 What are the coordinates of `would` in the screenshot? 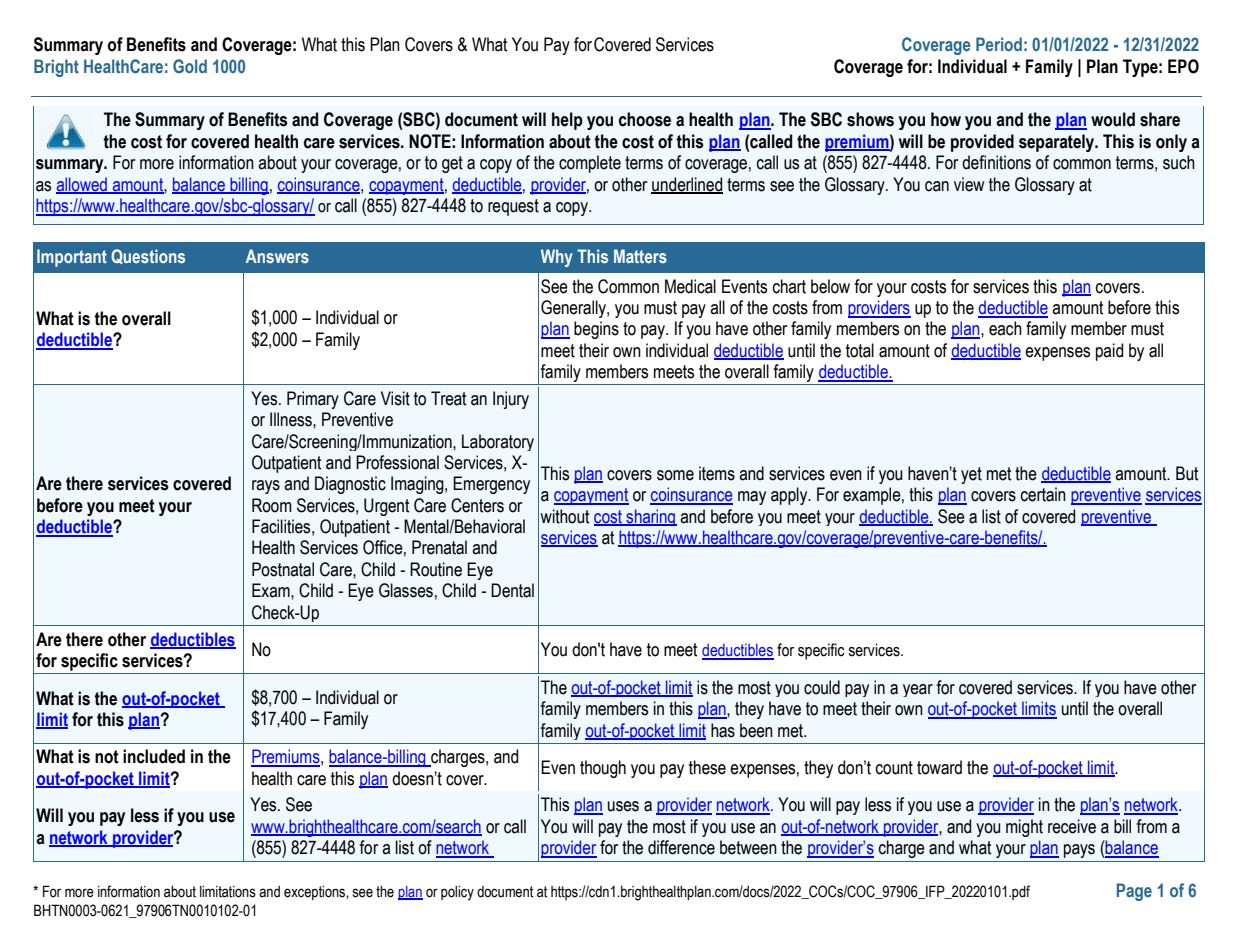 It's located at (1113, 119).
